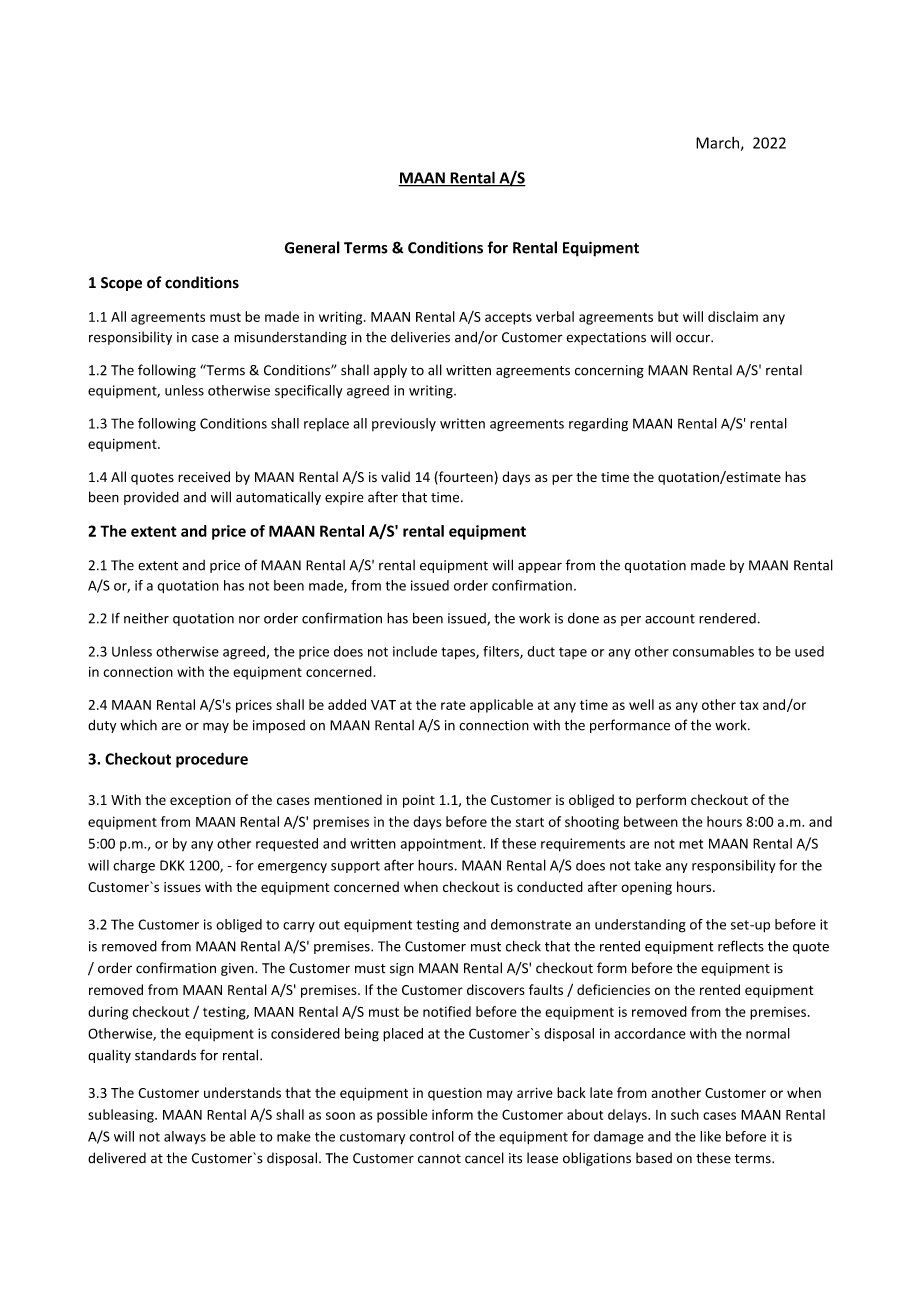 This screenshot has width=924, height=1308. What do you see at coordinates (540, 567) in the screenshot?
I see `appear` at bounding box center [540, 567].
